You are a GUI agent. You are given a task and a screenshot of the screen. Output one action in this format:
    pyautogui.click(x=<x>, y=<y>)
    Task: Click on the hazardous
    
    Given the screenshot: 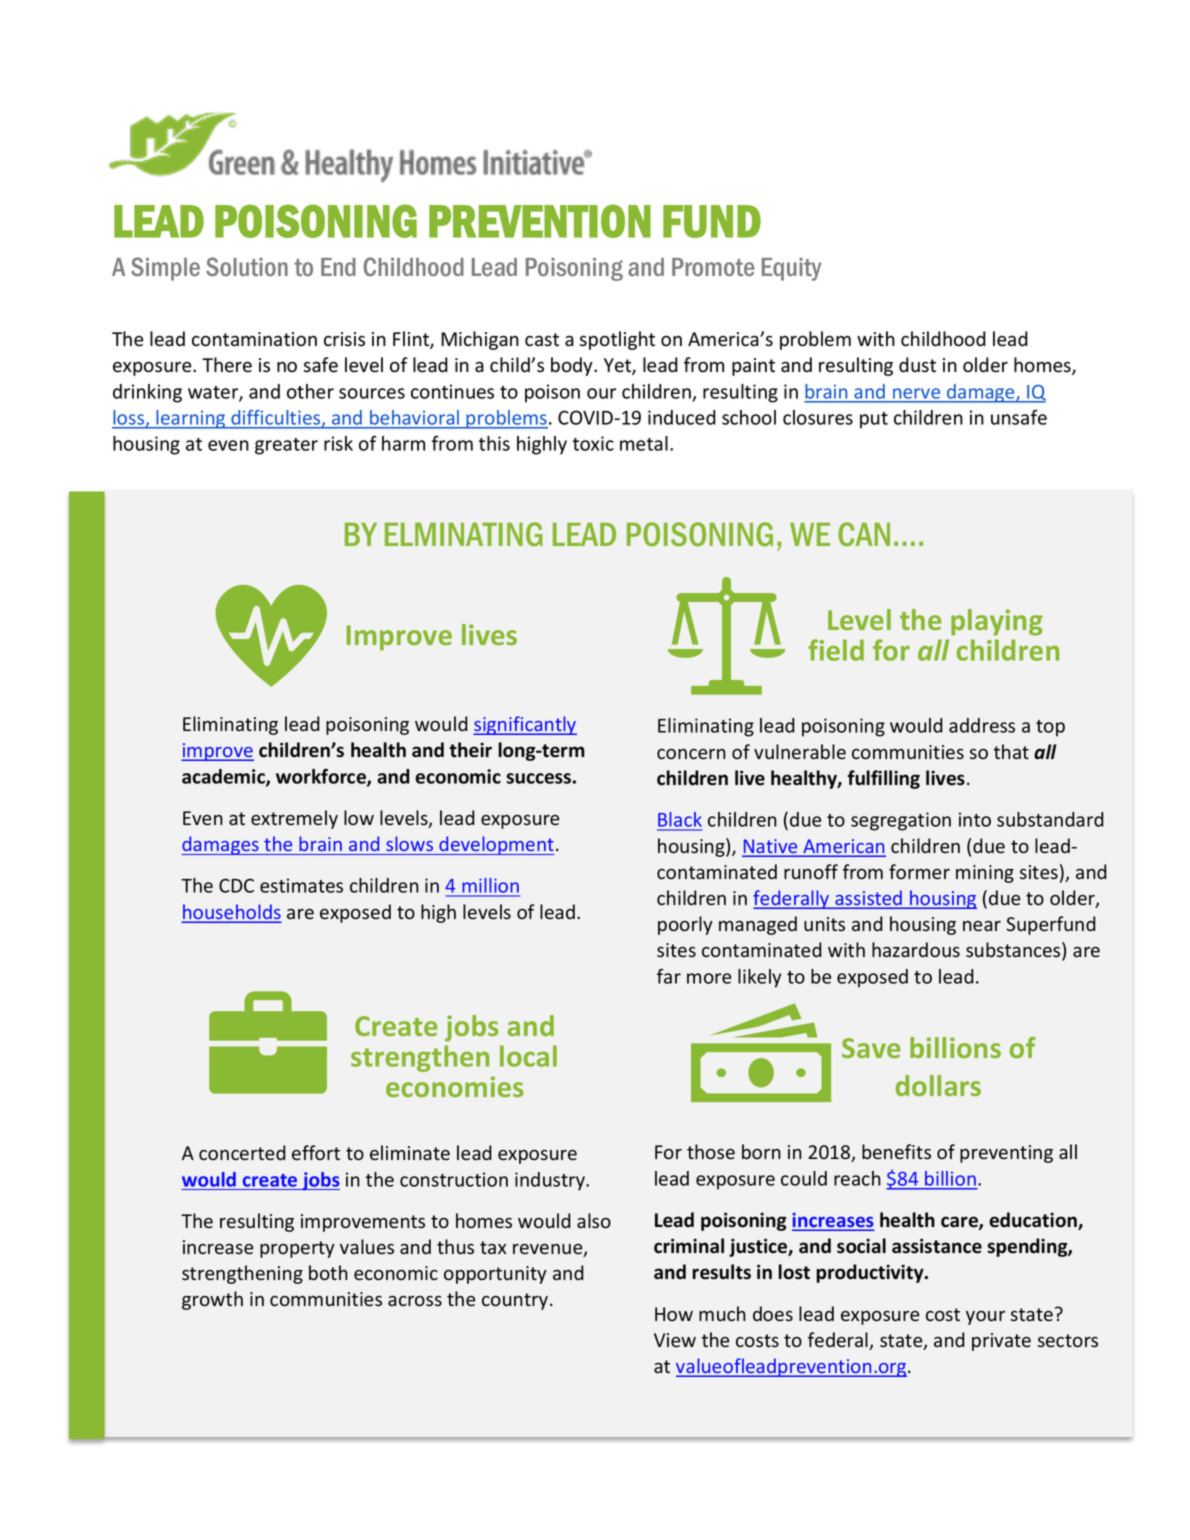 What is the action you would take?
    pyautogui.click(x=916, y=950)
